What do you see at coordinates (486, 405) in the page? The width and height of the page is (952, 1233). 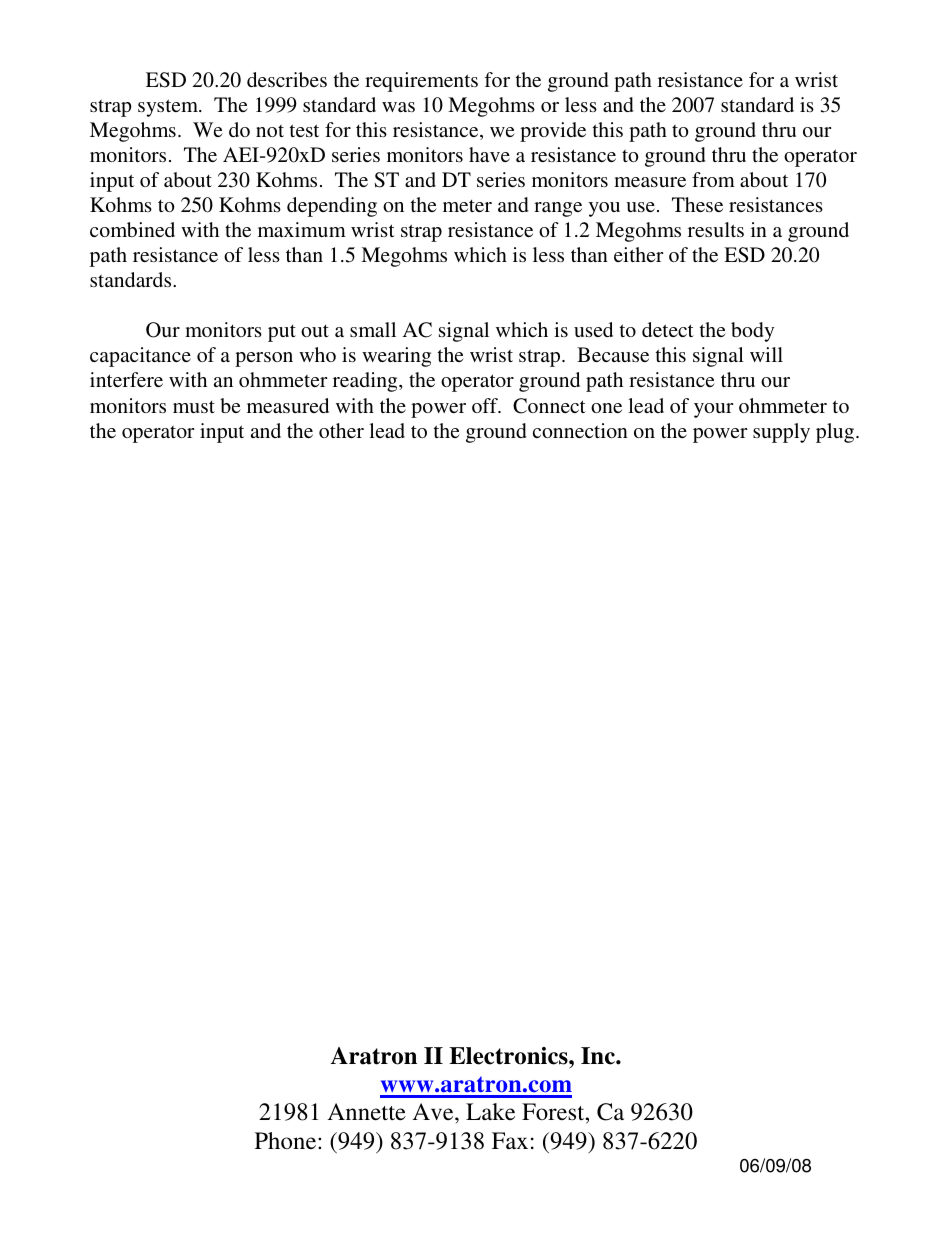 I see `off` at bounding box center [486, 405].
